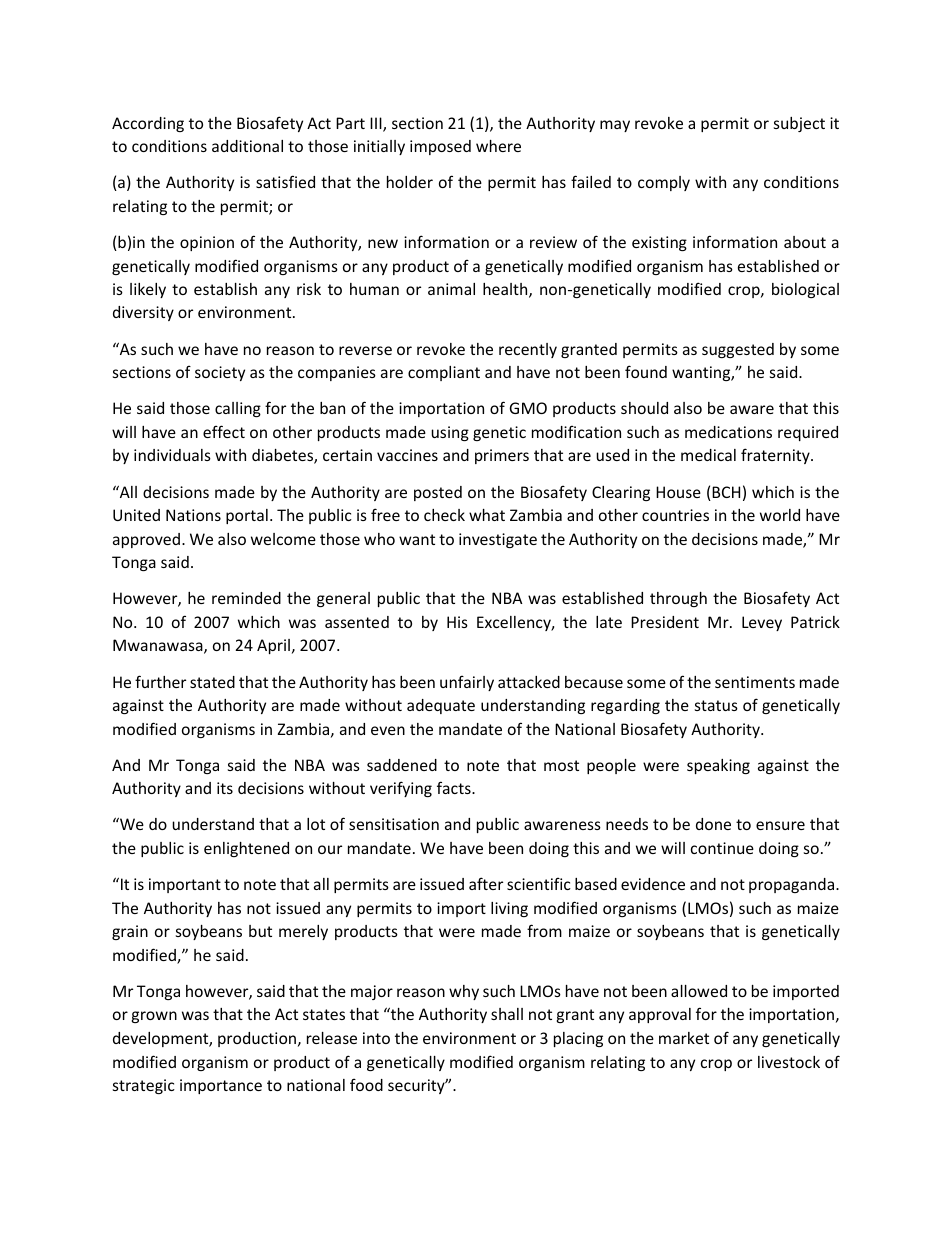 Image resolution: width=952 pixels, height=1233 pixels. What do you see at coordinates (220, 373) in the image?
I see `society` at bounding box center [220, 373].
